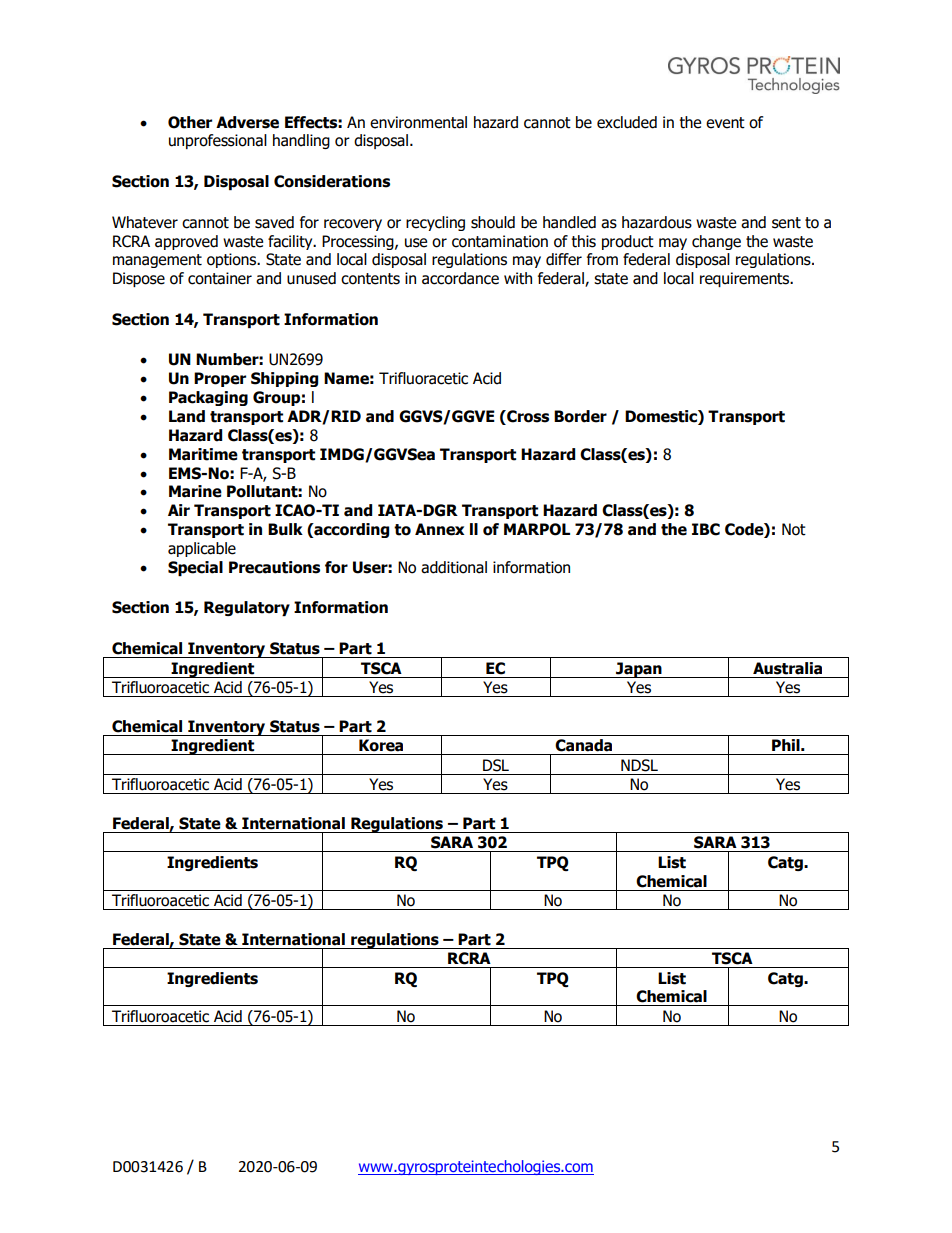 Image resolution: width=952 pixels, height=1233 pixels. I want to click on Annex, so click(439, 529).
